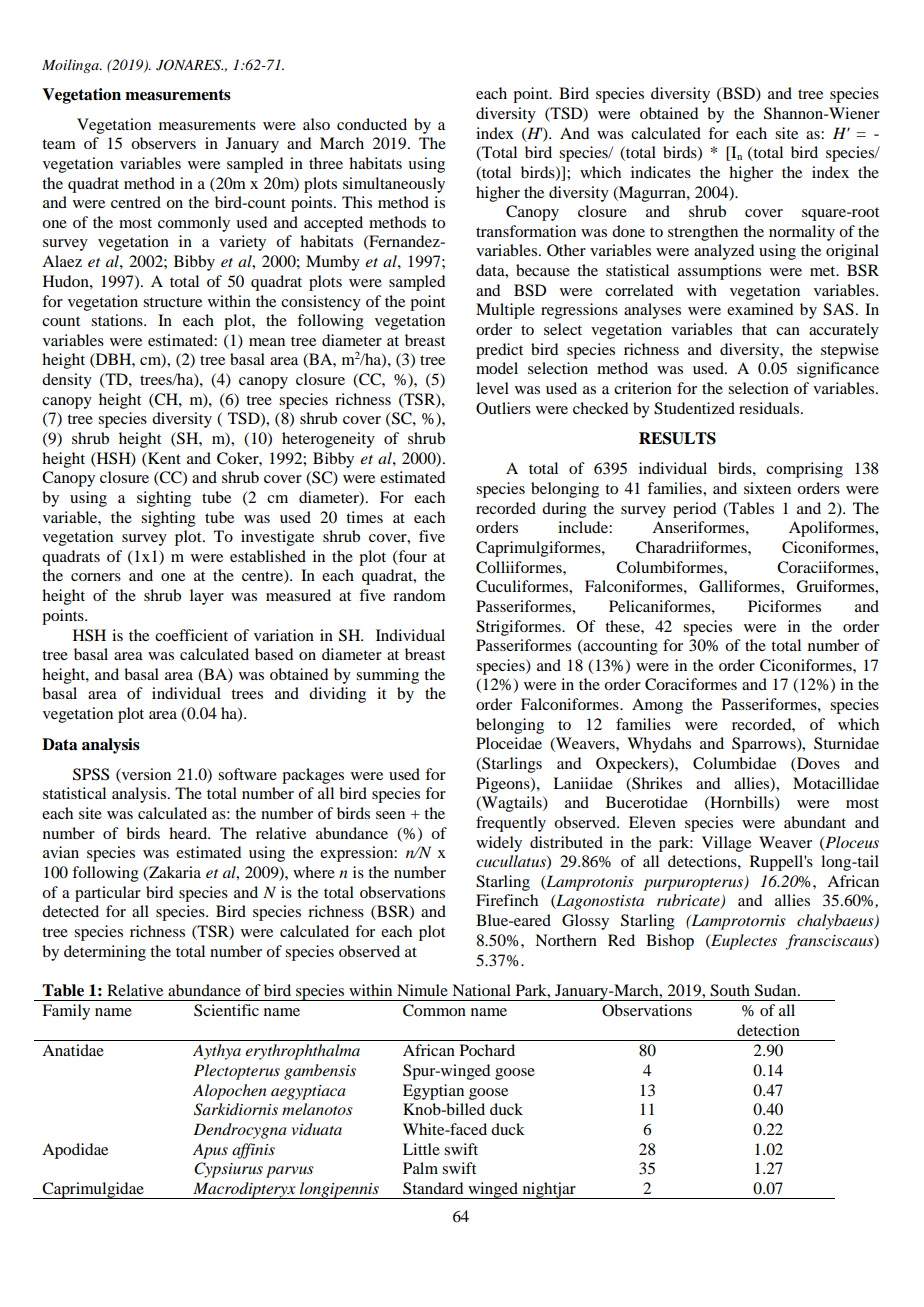 This screenshot has height=1307, width=924. Describe the element at coordinates (210, 1151) in the screenshot. I see `Apus` at that location.
